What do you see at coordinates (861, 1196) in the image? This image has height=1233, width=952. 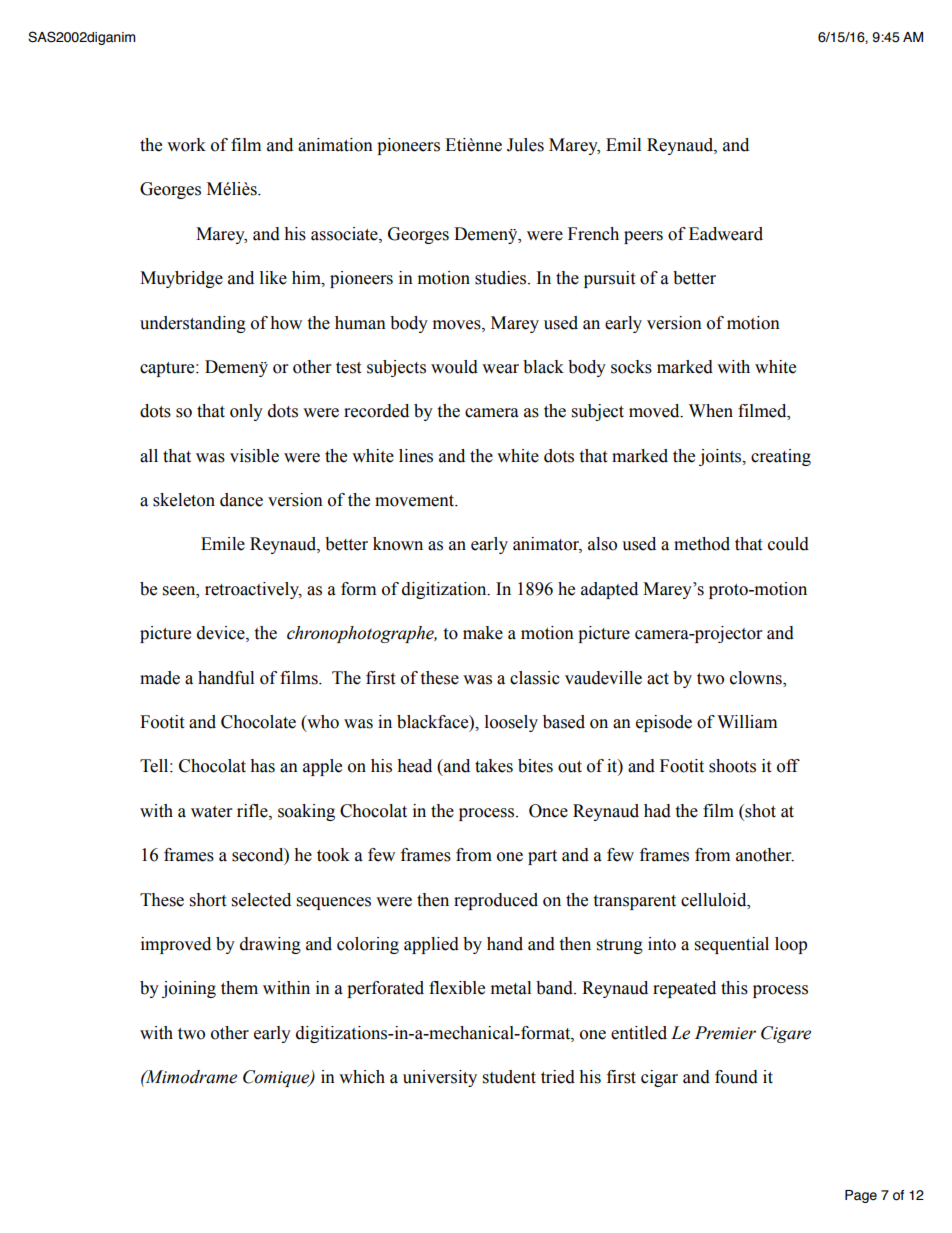 I see `Page` at bounding box center [861, 1196].
